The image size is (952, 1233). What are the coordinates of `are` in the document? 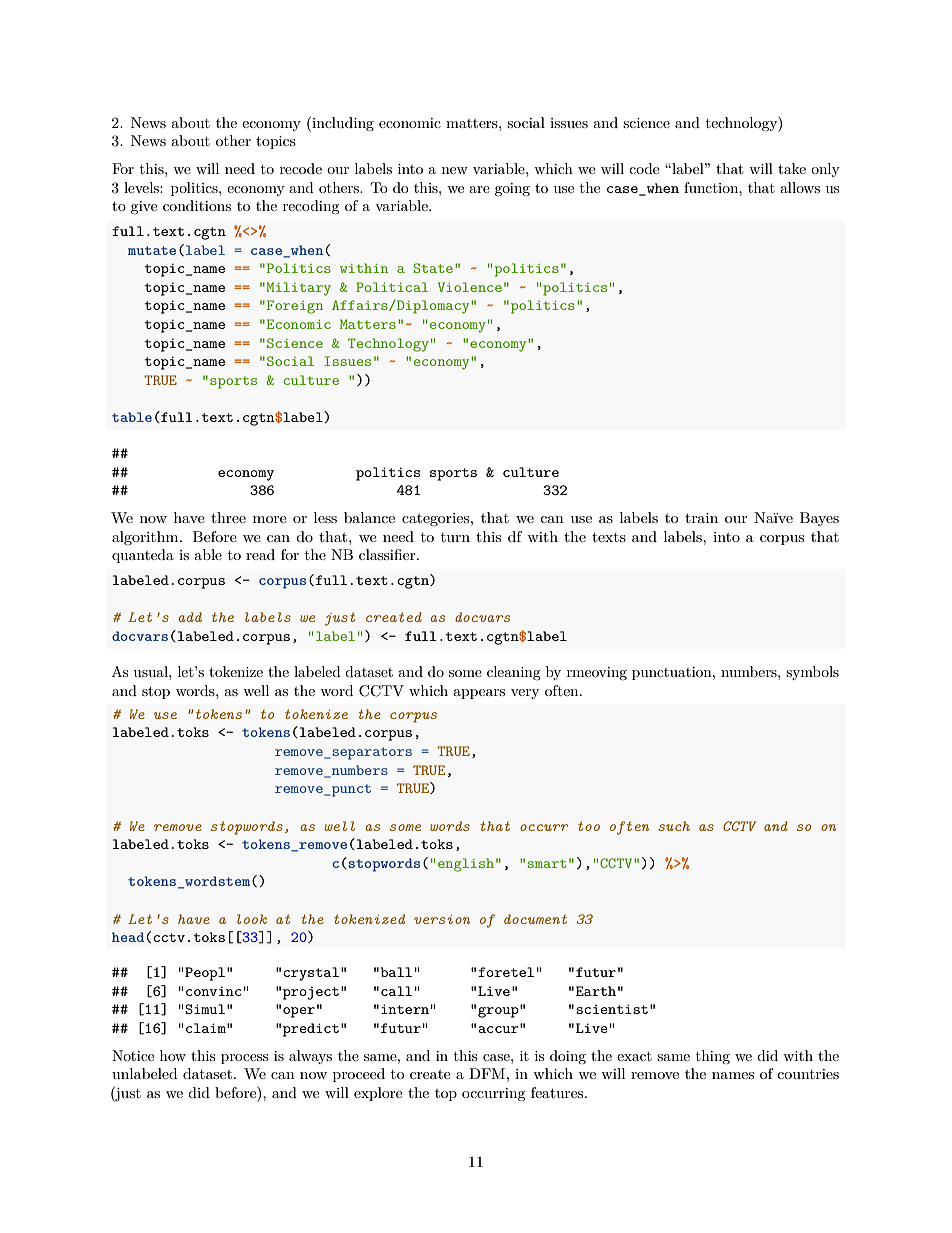 It's located at (479, 189).
